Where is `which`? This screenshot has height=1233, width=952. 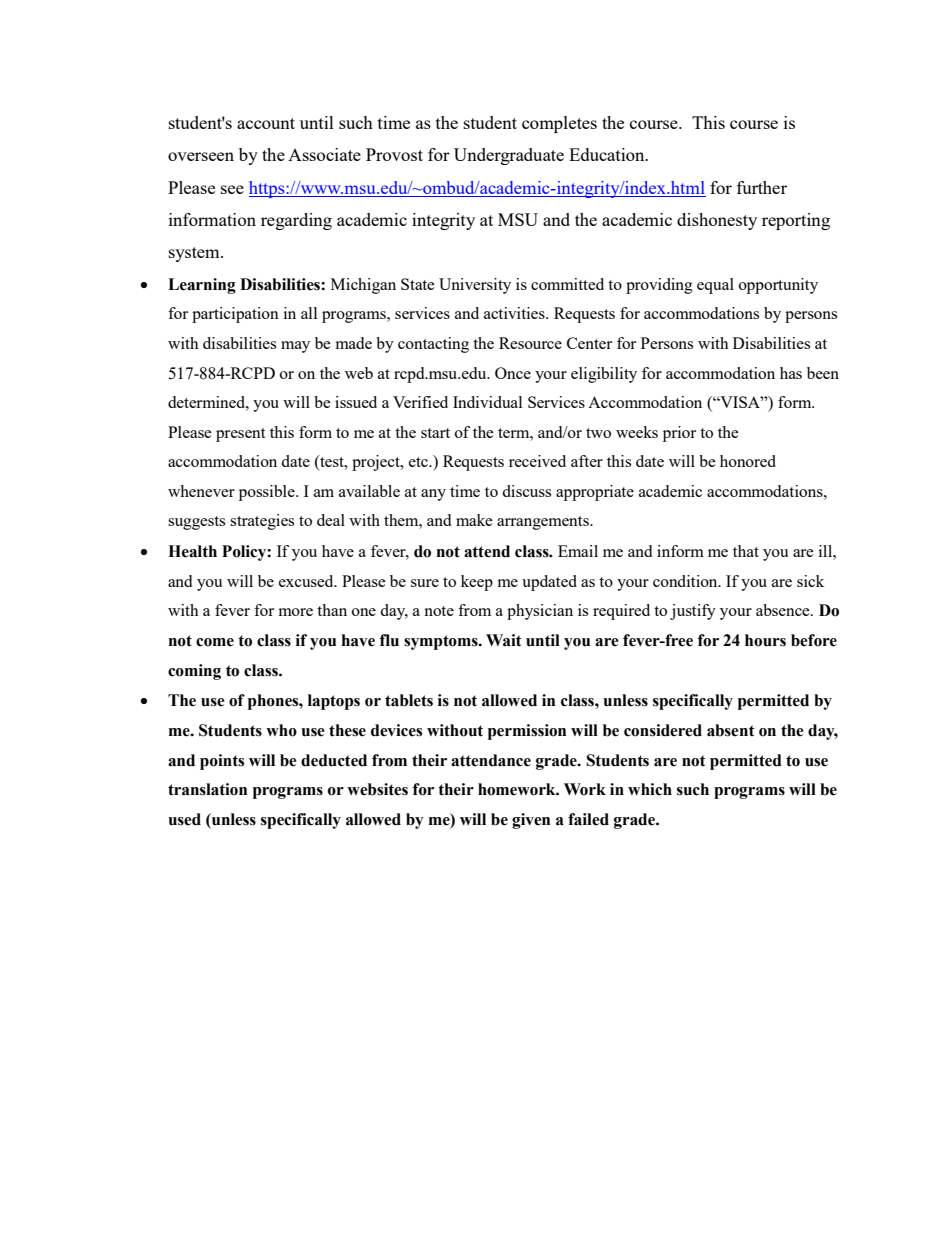 which is located at coordinates (650, 789).
